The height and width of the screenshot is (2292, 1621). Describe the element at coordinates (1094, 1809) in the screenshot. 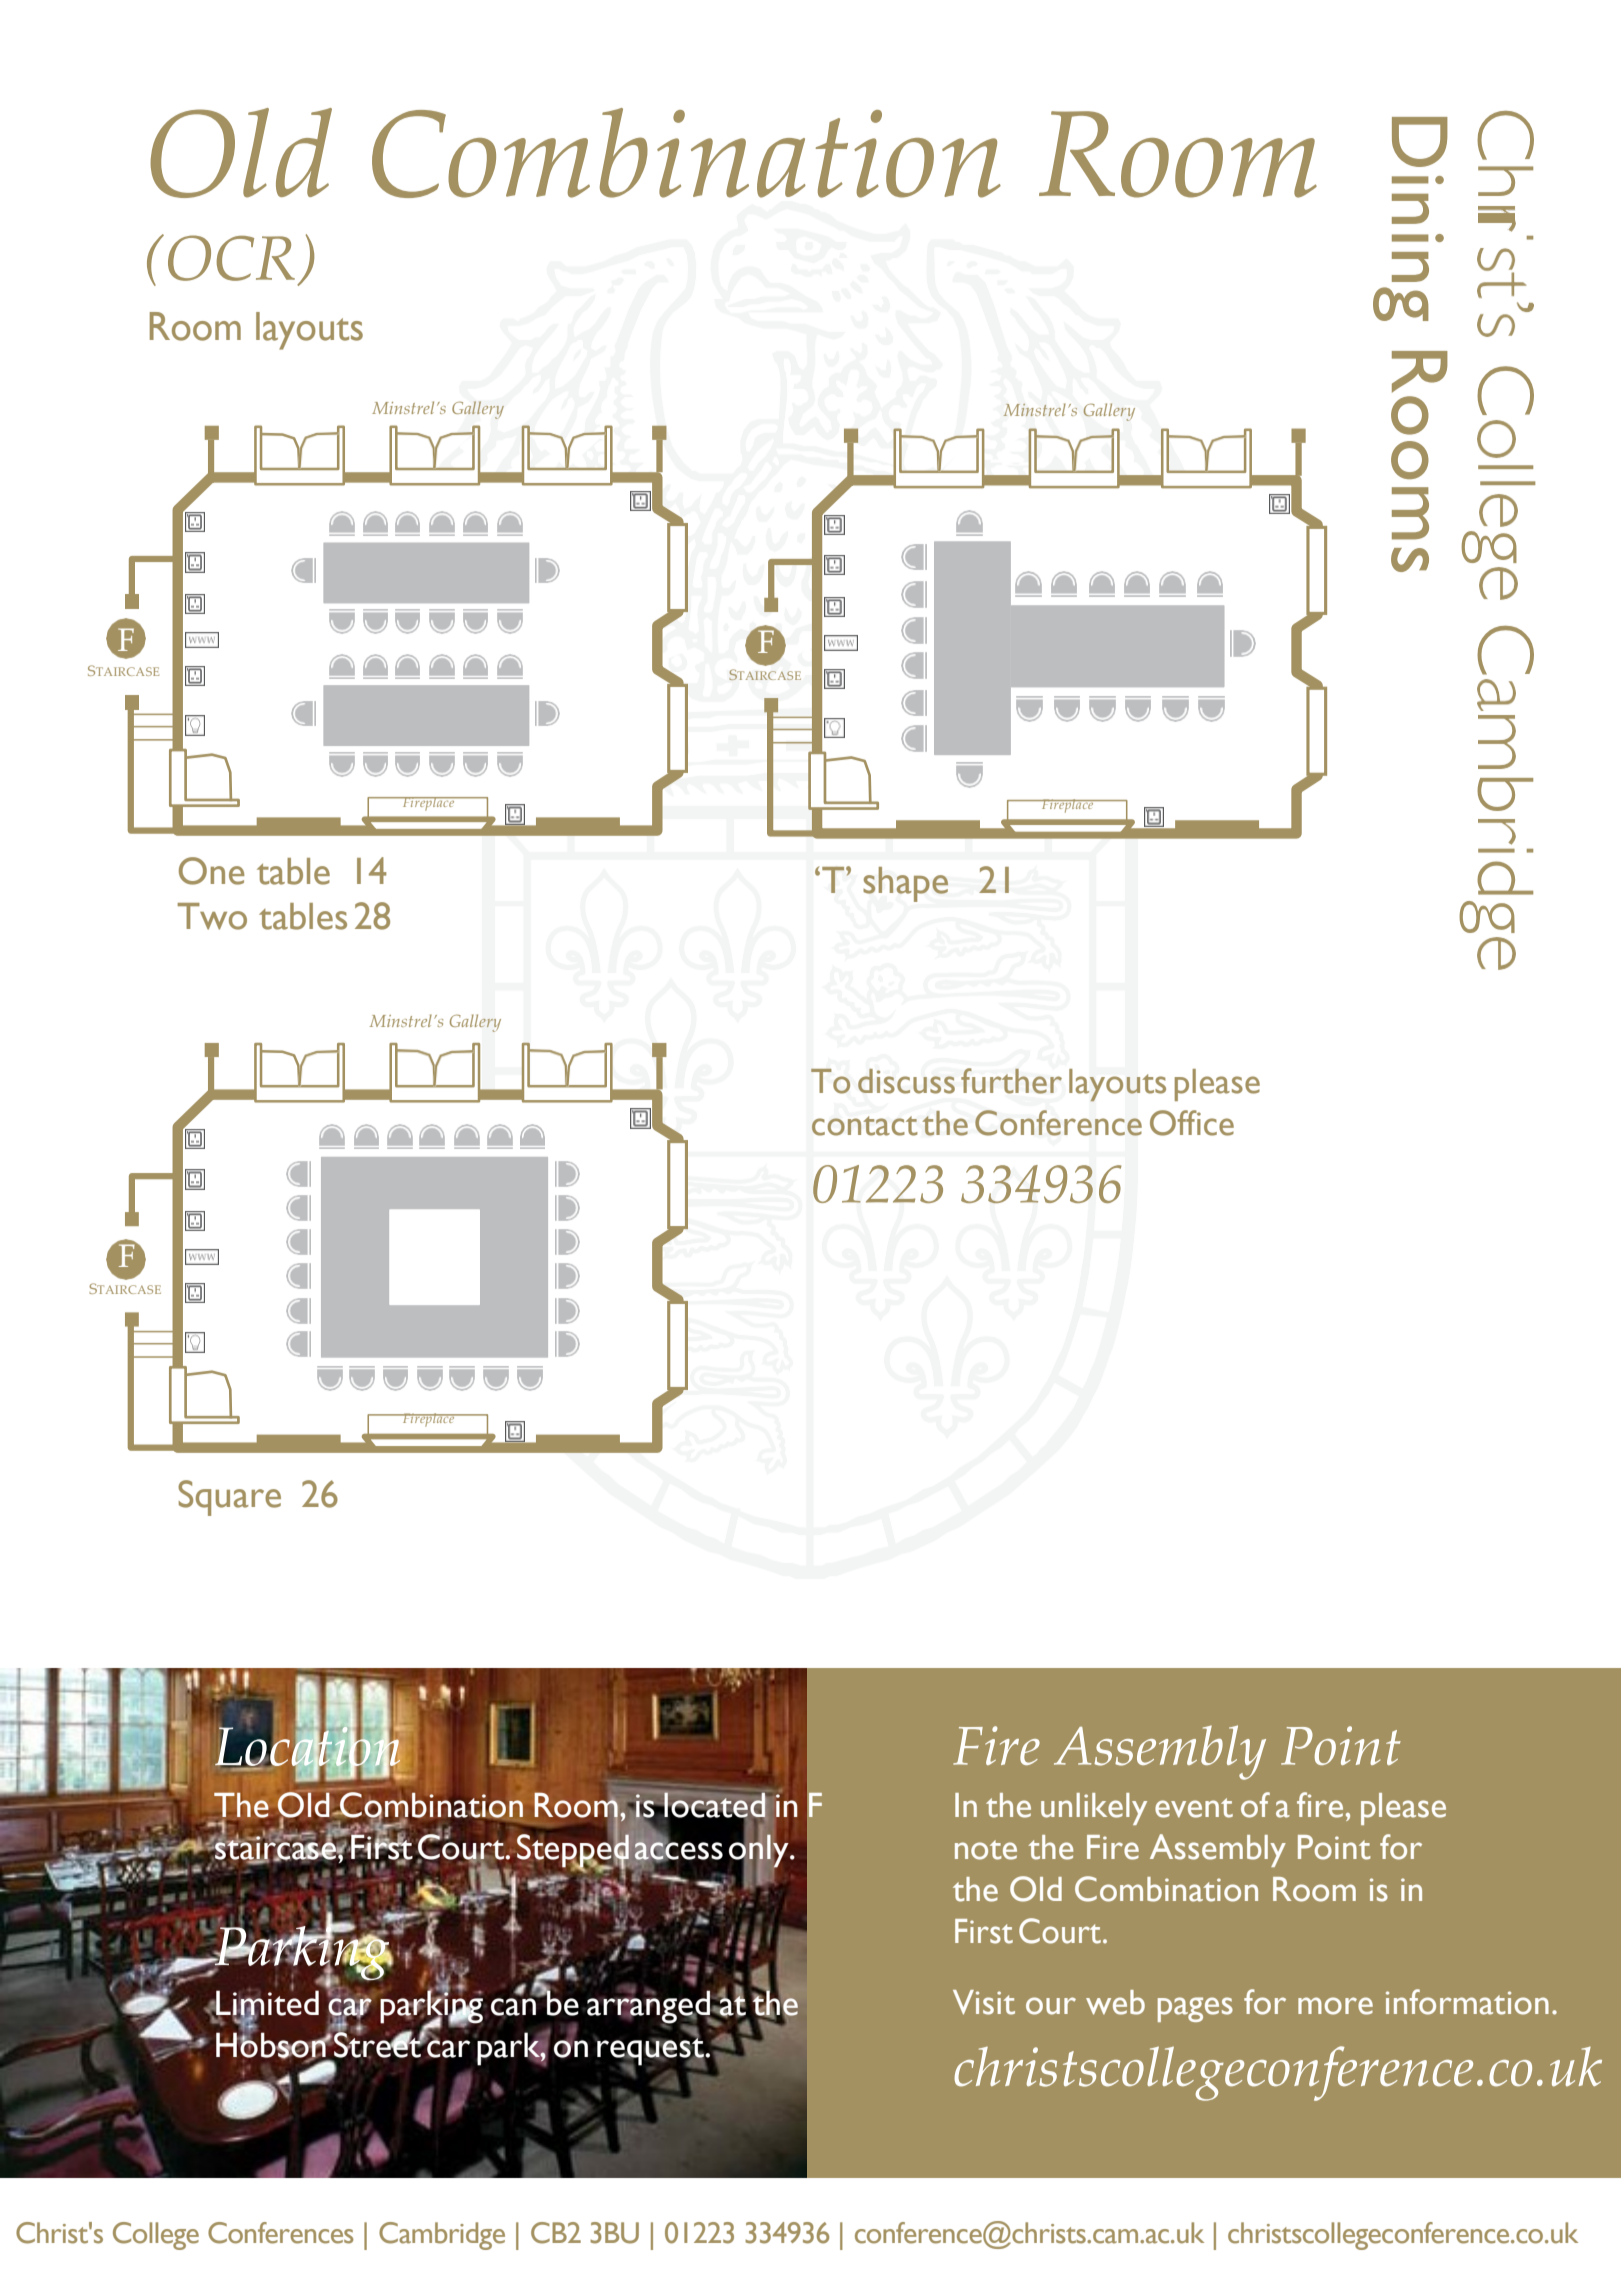

I see `unlikely` at that location.
